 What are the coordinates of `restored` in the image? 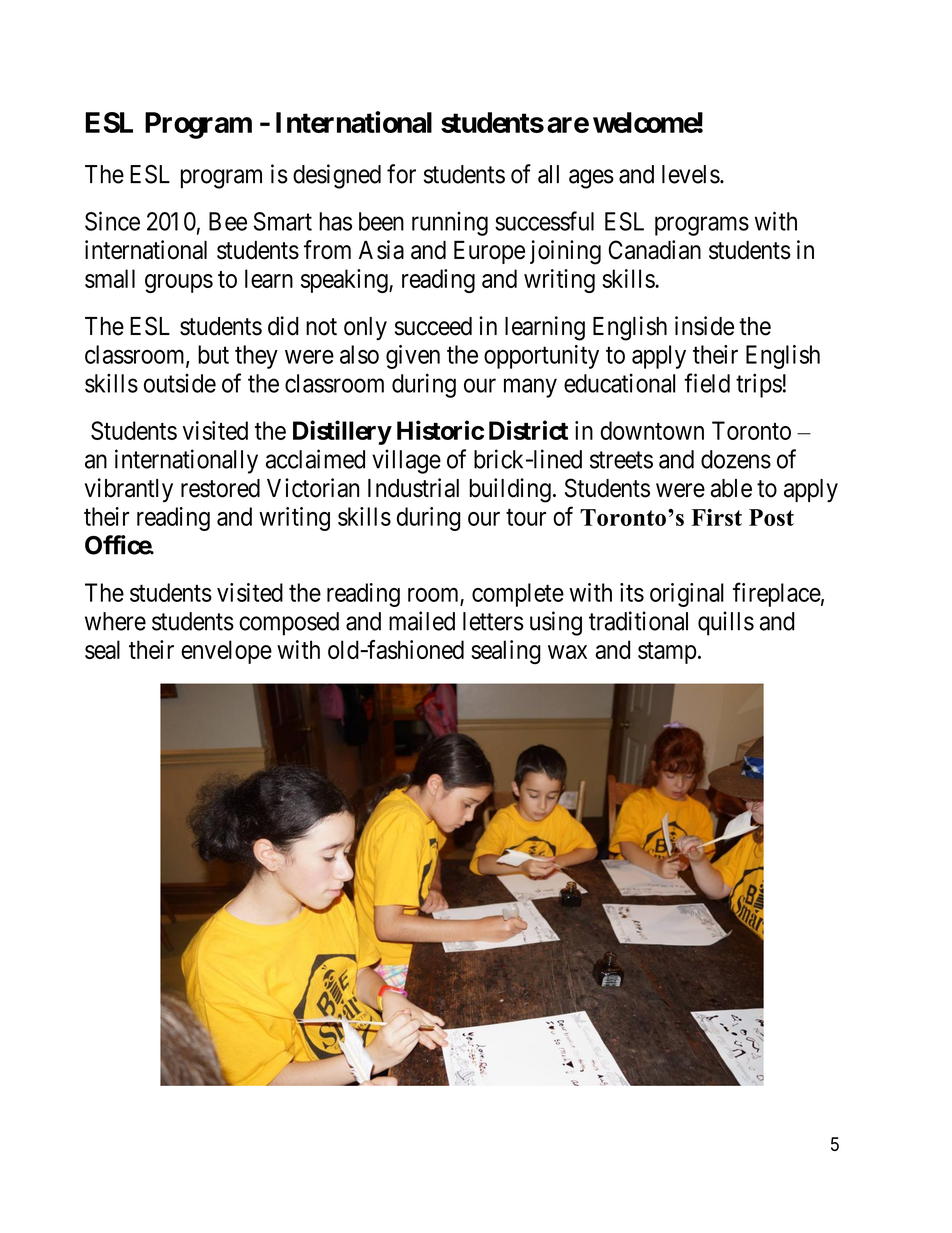 It's located at (220, 488).
